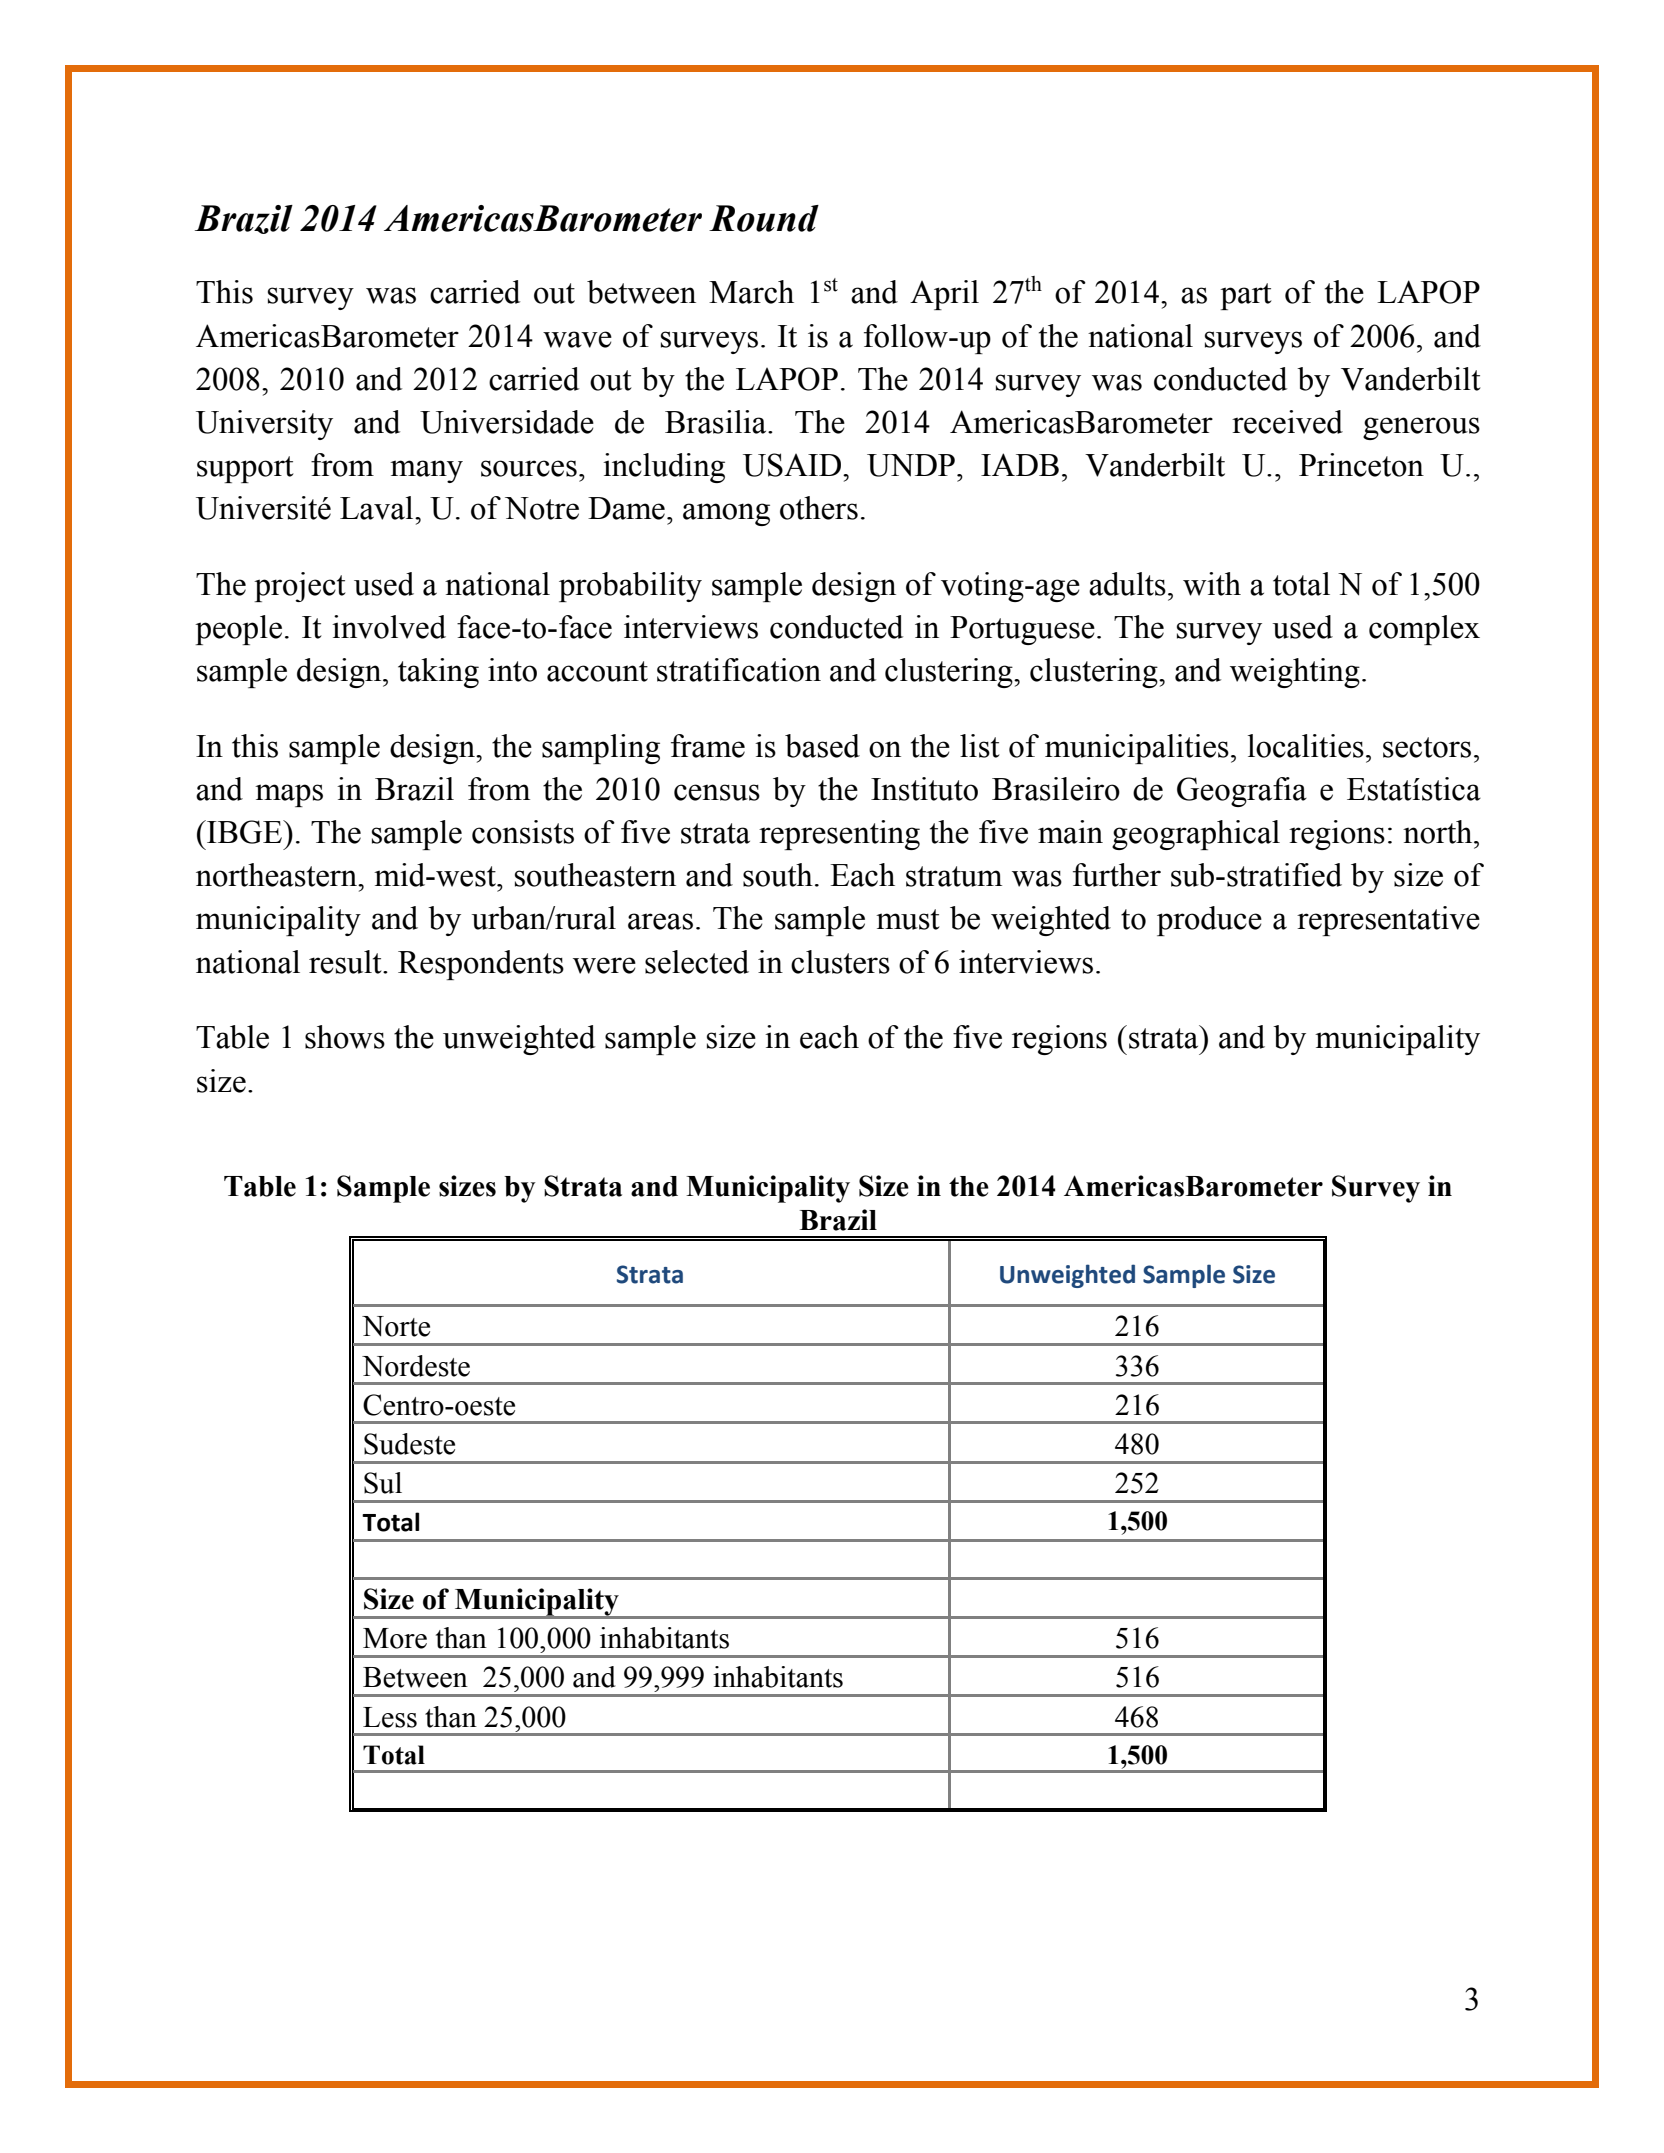  I want to click on part, so click(1246, 296).
